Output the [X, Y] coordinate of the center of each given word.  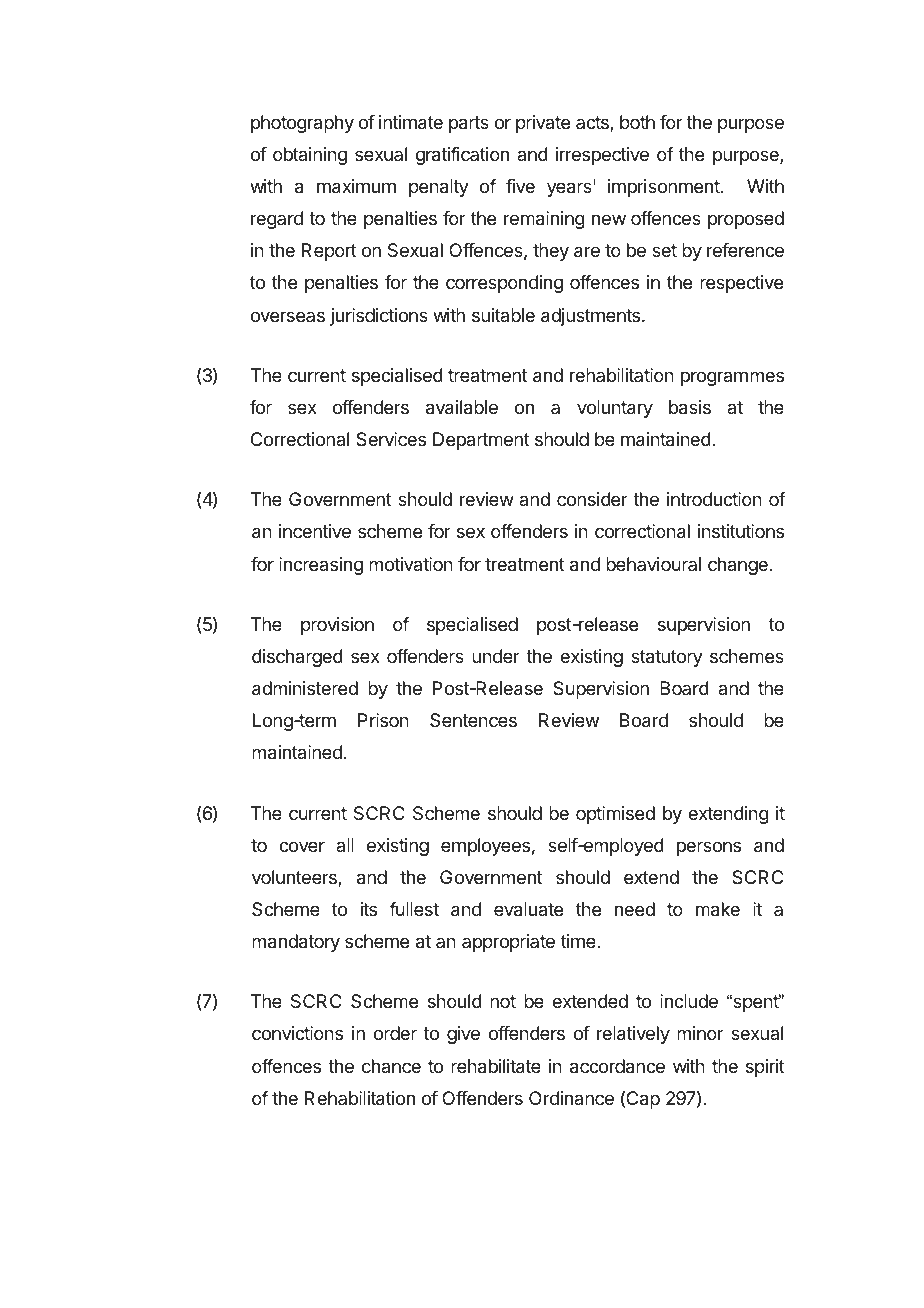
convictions [297, 1033]
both [637, 122]
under [496, 656]
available [462, 407]
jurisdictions [379, 317]
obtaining [310, 156]
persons [709, 848]
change [738, 566]
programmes [732, 378]
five [520, 186]
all [345, 845]
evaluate [528, 909]
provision [337, 626]
